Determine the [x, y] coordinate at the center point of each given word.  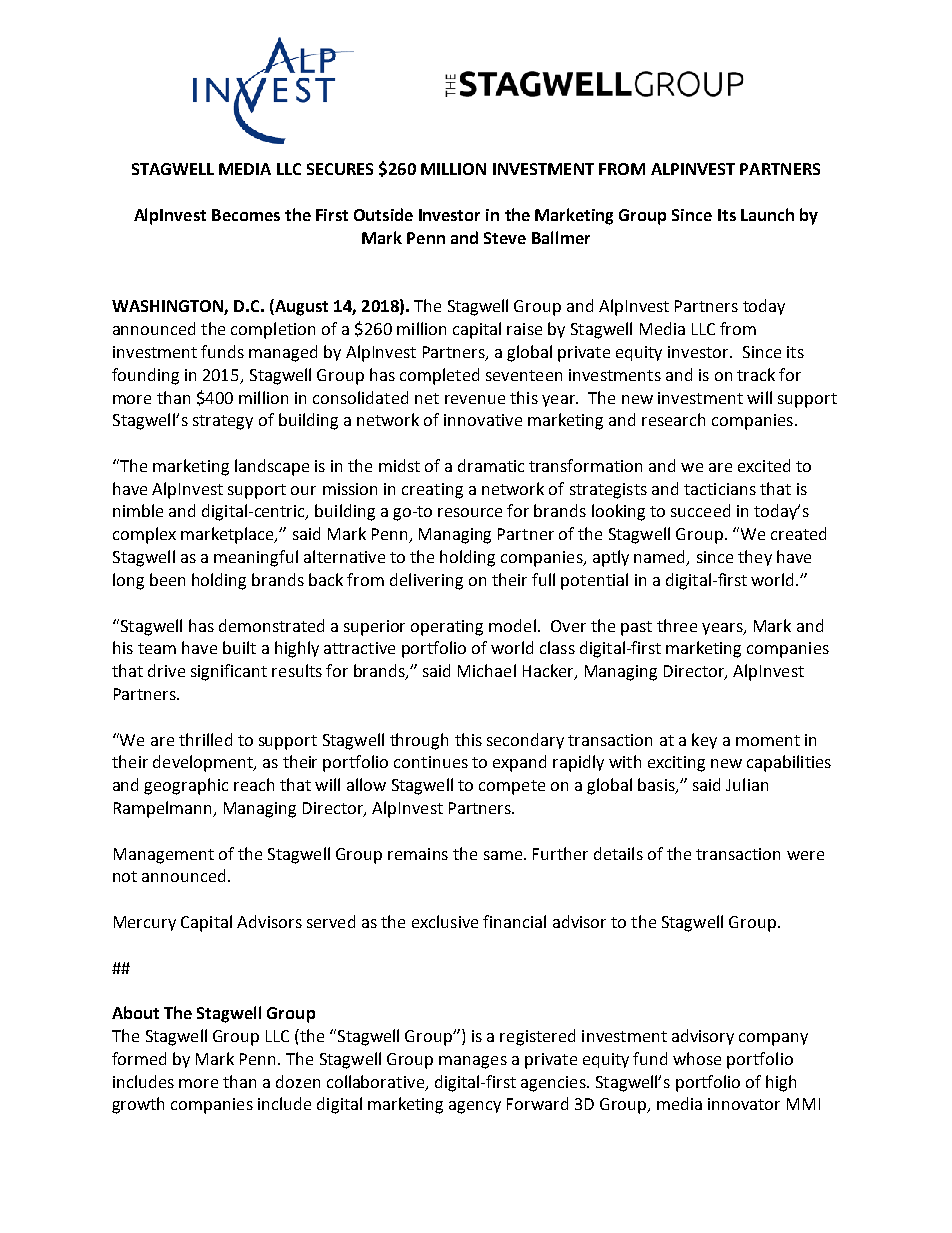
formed [139, 1058]
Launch [767, 214]
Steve [505, 238]
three [677, 625]
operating [447, 628]
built [239, 647]
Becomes [246, 215]
